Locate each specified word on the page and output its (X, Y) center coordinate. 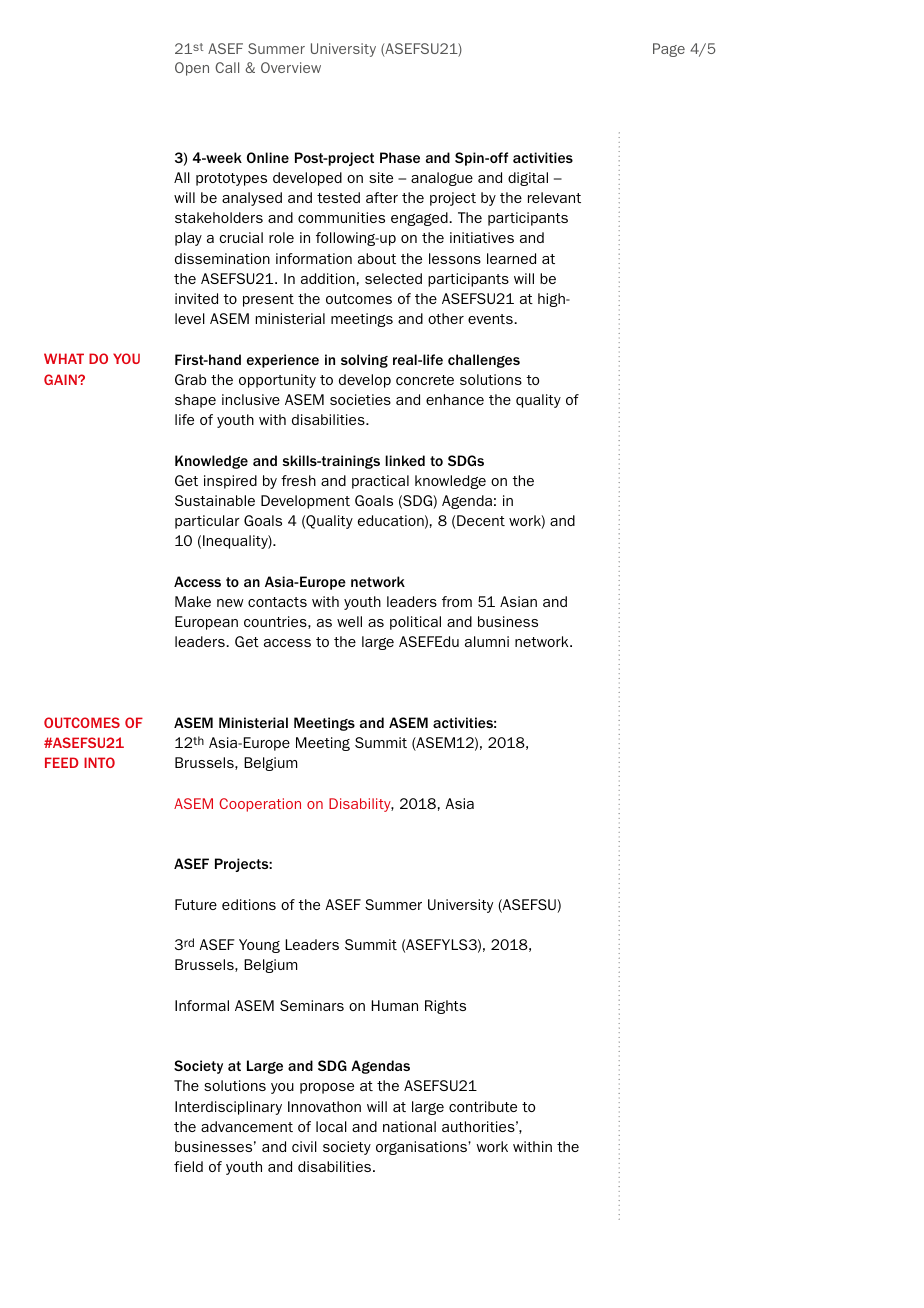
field (188, 1166)
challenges (484, 361)
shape (195, 401)
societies (360, 399)
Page (669, 50)
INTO (99, 762)
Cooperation (260, 805)
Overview (291, 67)
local (331, 1126)
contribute (483, 1106)
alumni (487, 641)
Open (192, 69)
